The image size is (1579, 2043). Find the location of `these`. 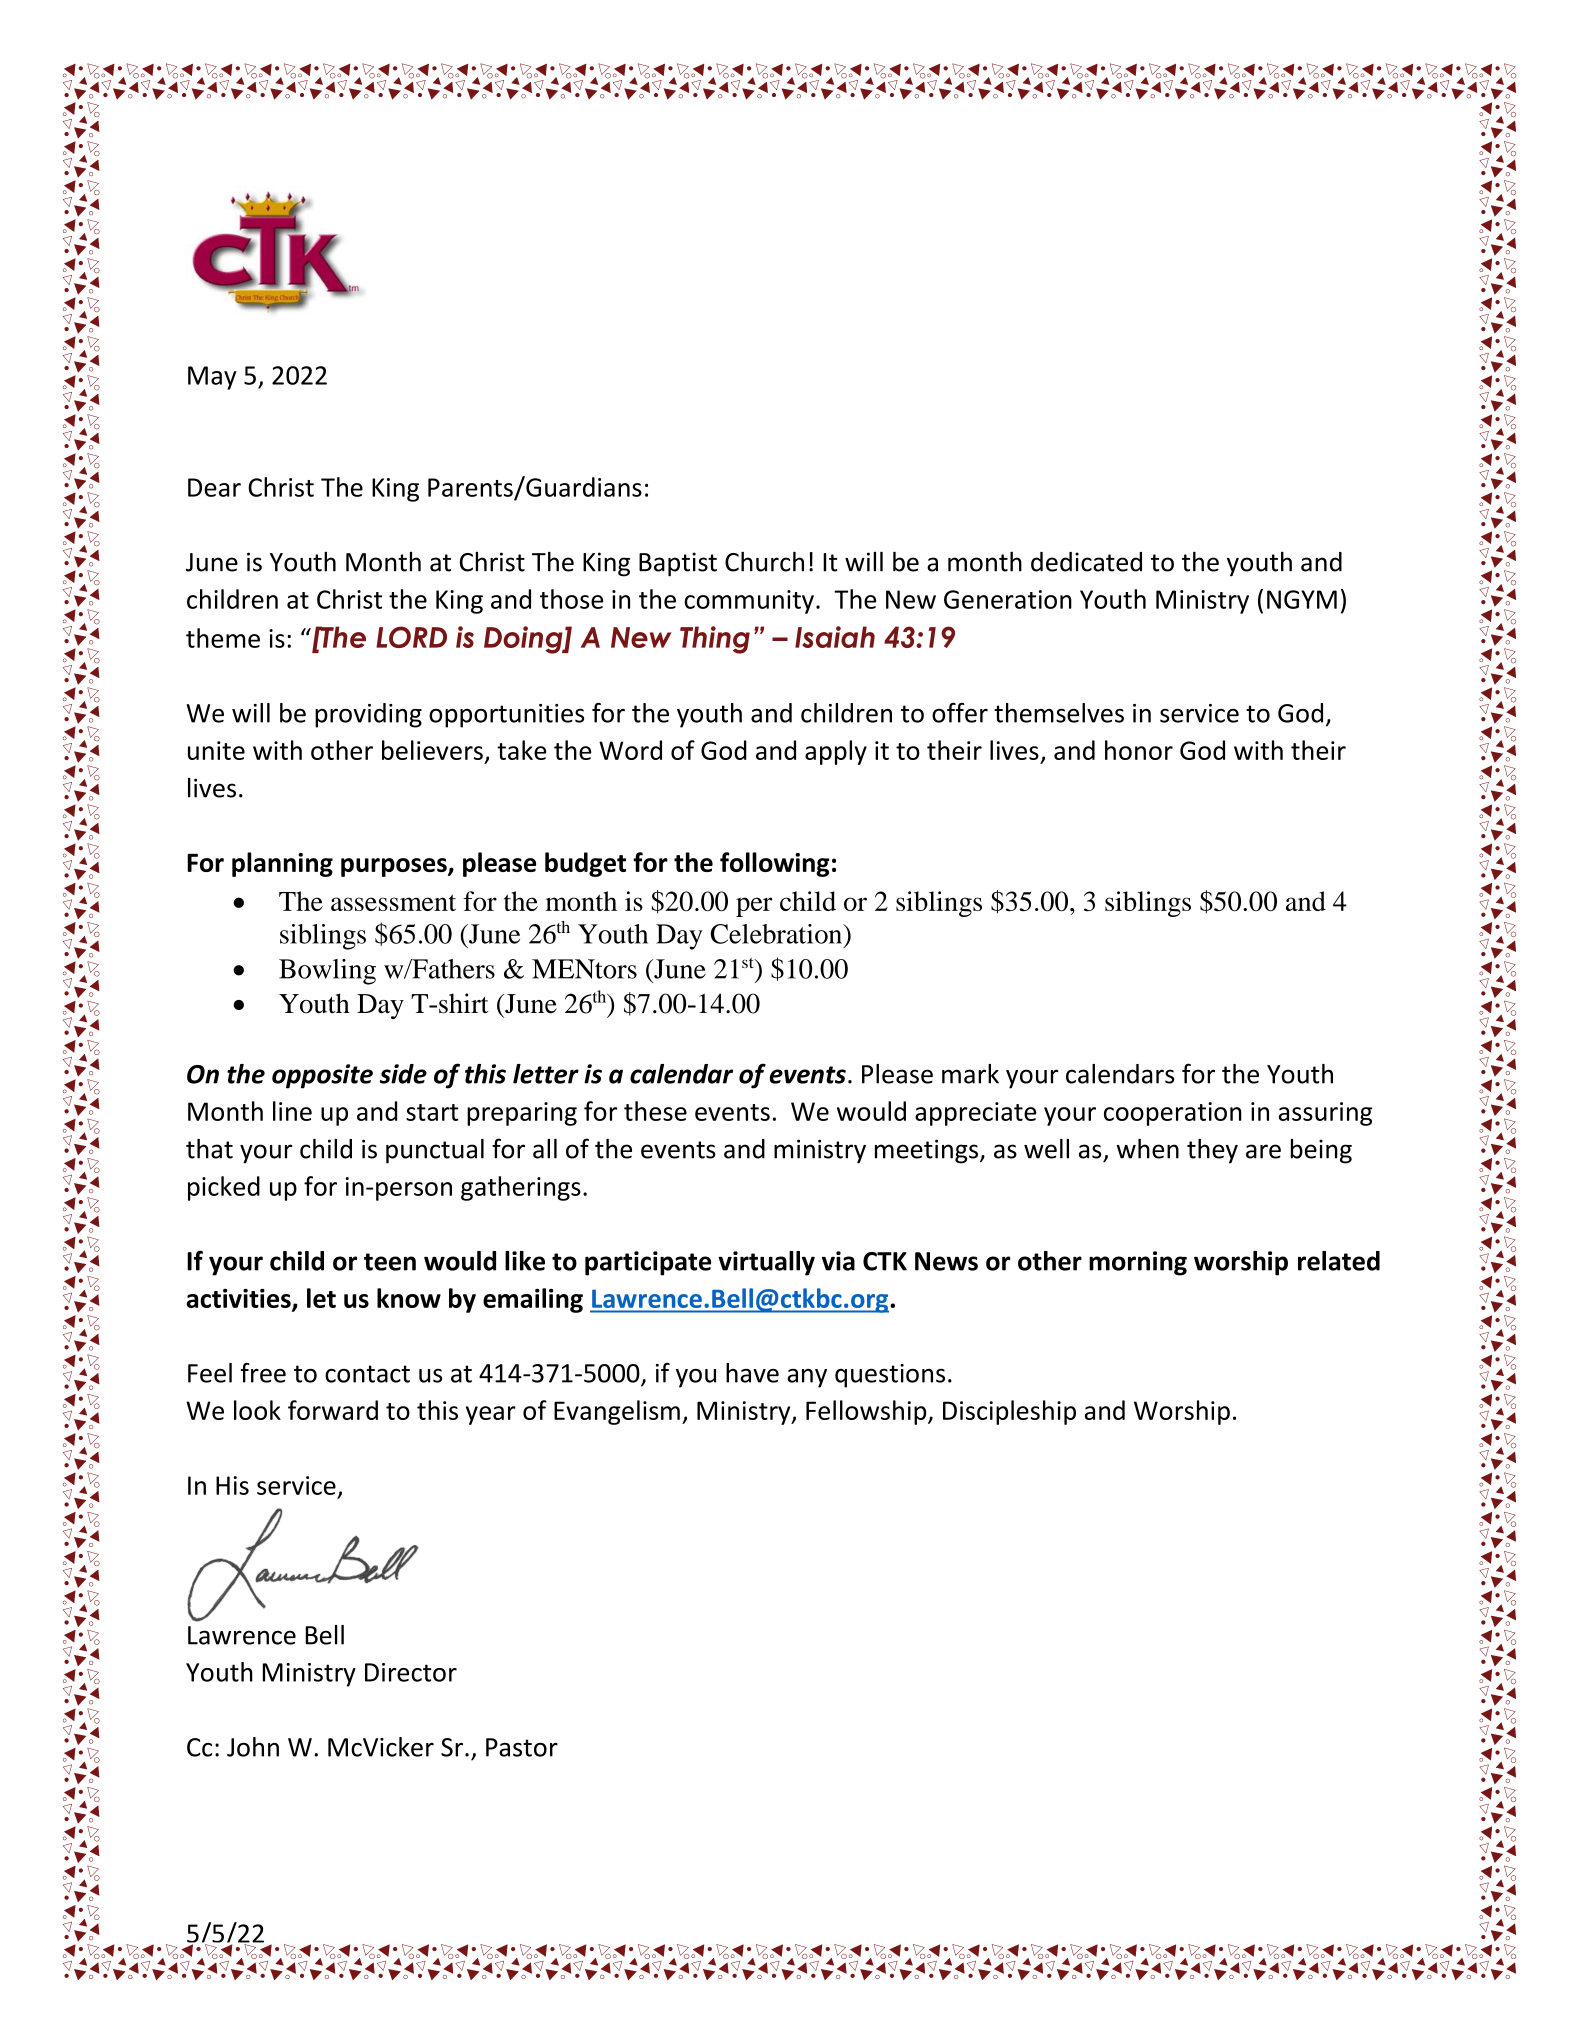

these is located at coordinates (655, 1111).
